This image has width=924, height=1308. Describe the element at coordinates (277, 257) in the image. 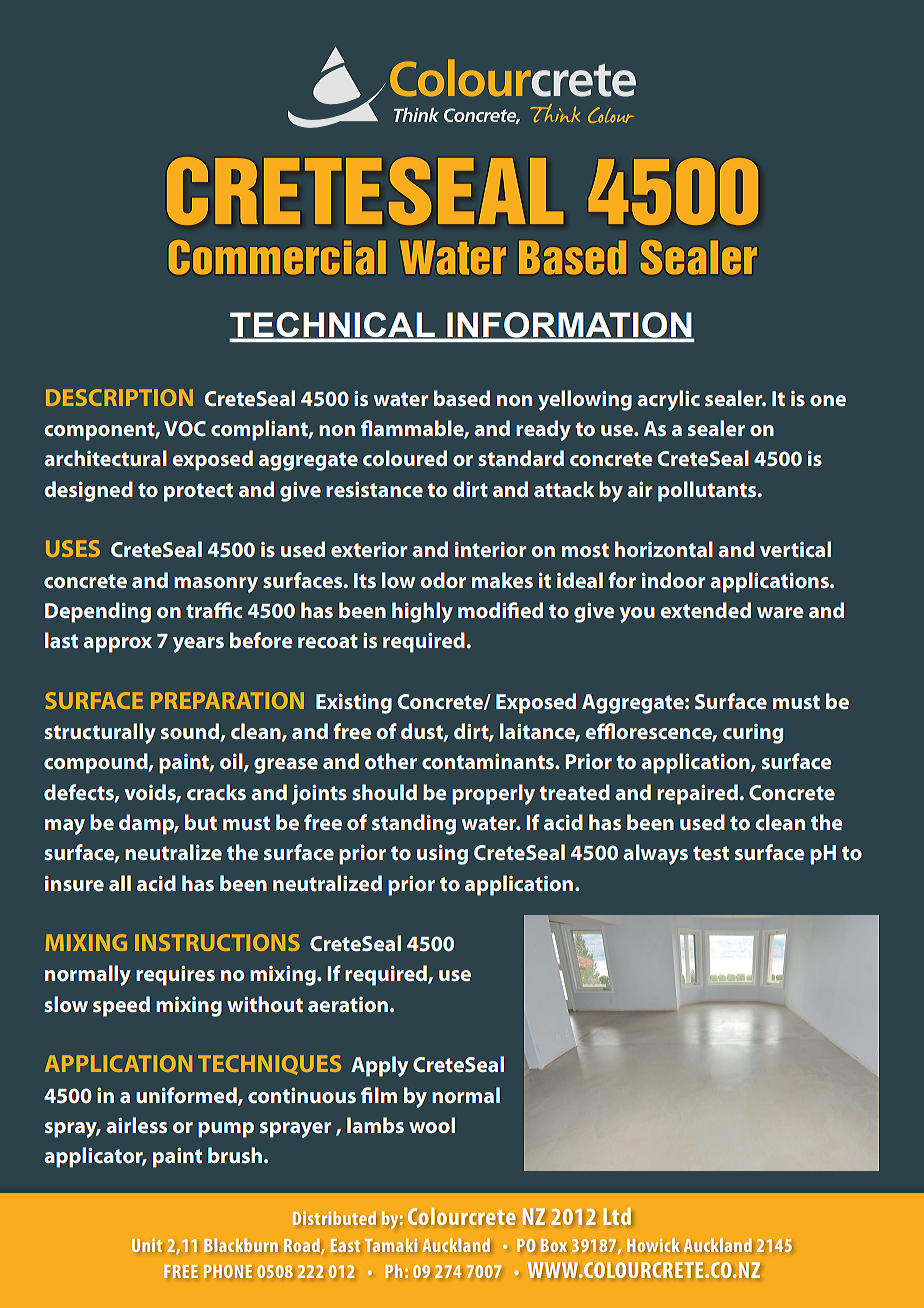

I see `Commercial` at that location.
